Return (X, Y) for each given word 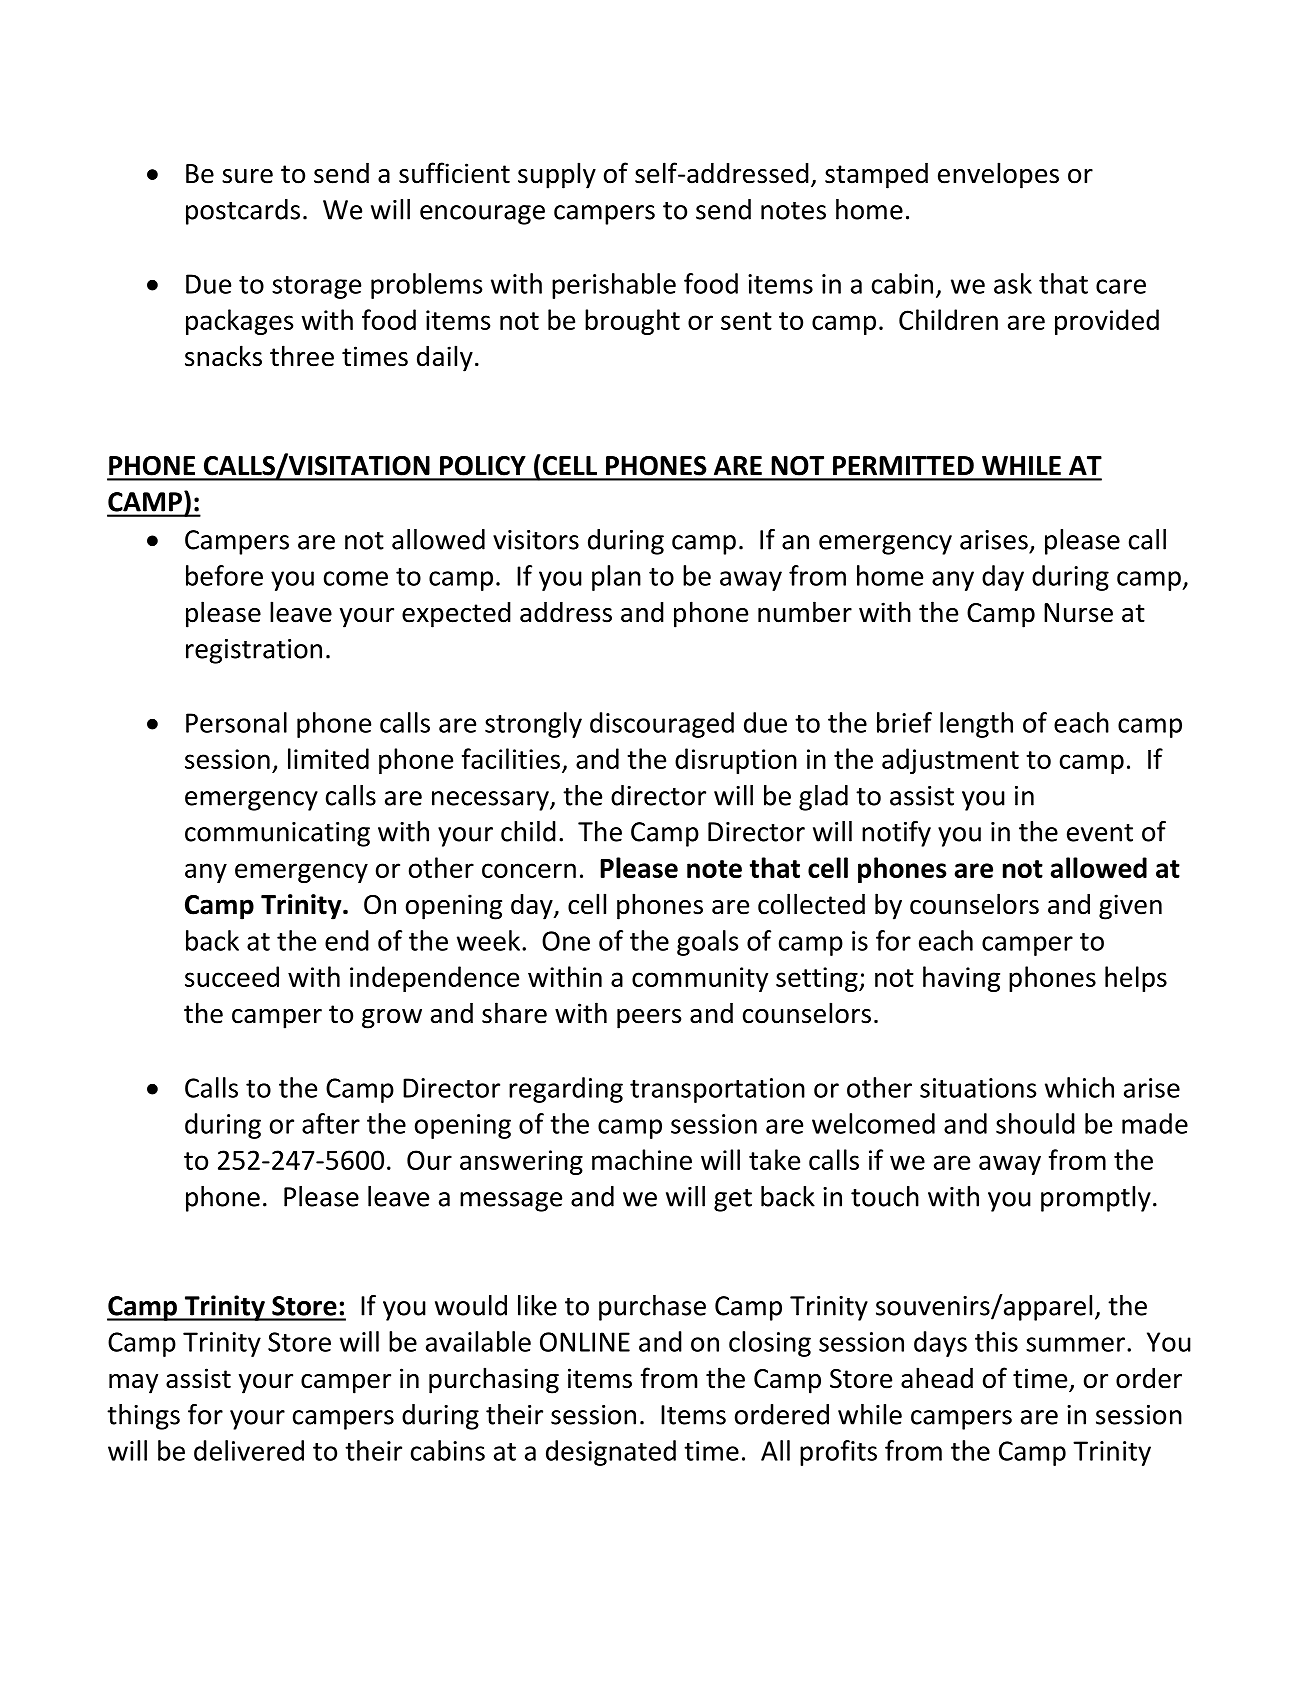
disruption (736, 761)
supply (557, 175)
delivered (249, 1450)
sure (247, 176)
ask (1013, 283)
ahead (937, 1378)
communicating (277, 834)
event (1100, 833)
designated (611, 1453)
